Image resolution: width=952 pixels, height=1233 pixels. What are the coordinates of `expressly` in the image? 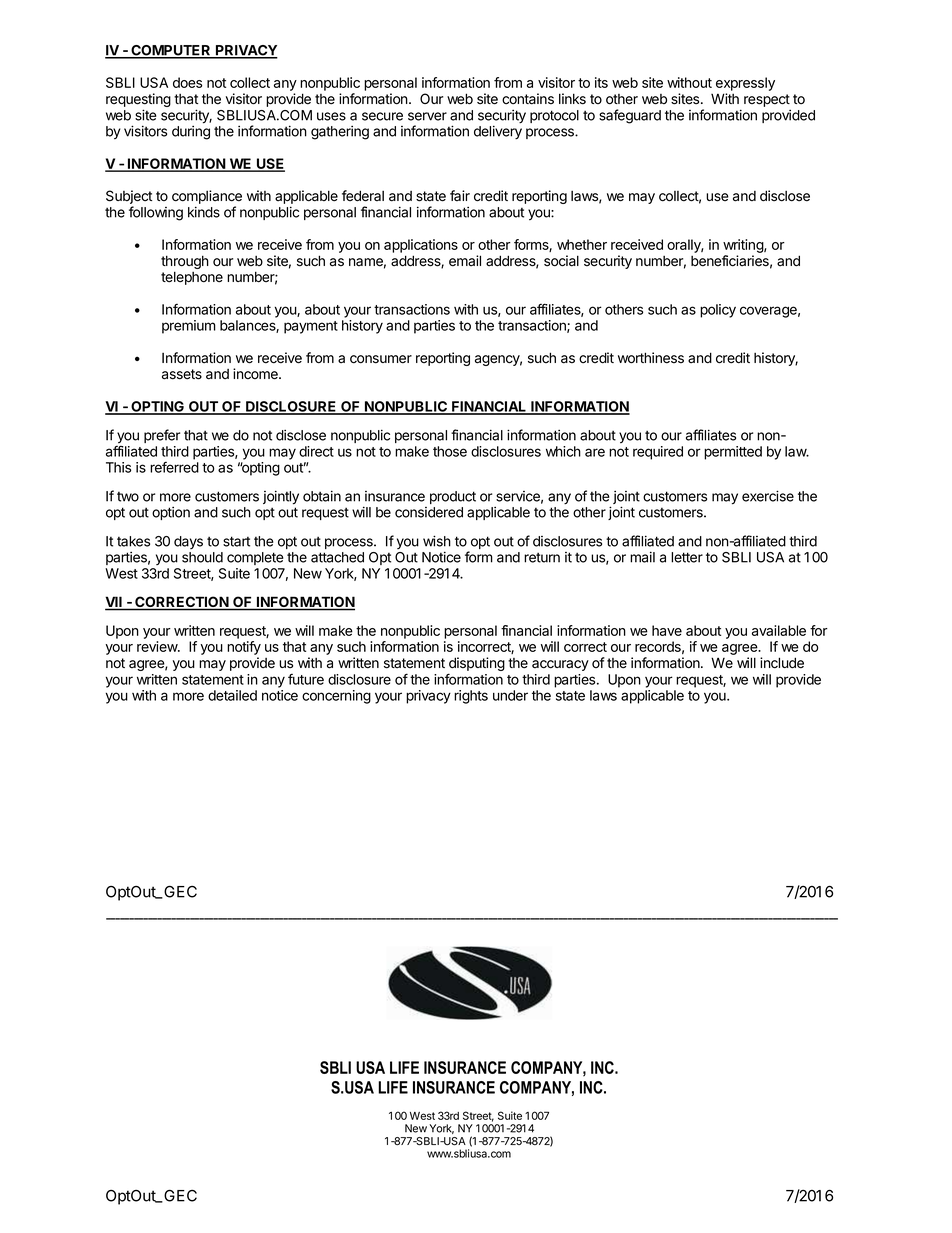 It's located at (745, 84).
